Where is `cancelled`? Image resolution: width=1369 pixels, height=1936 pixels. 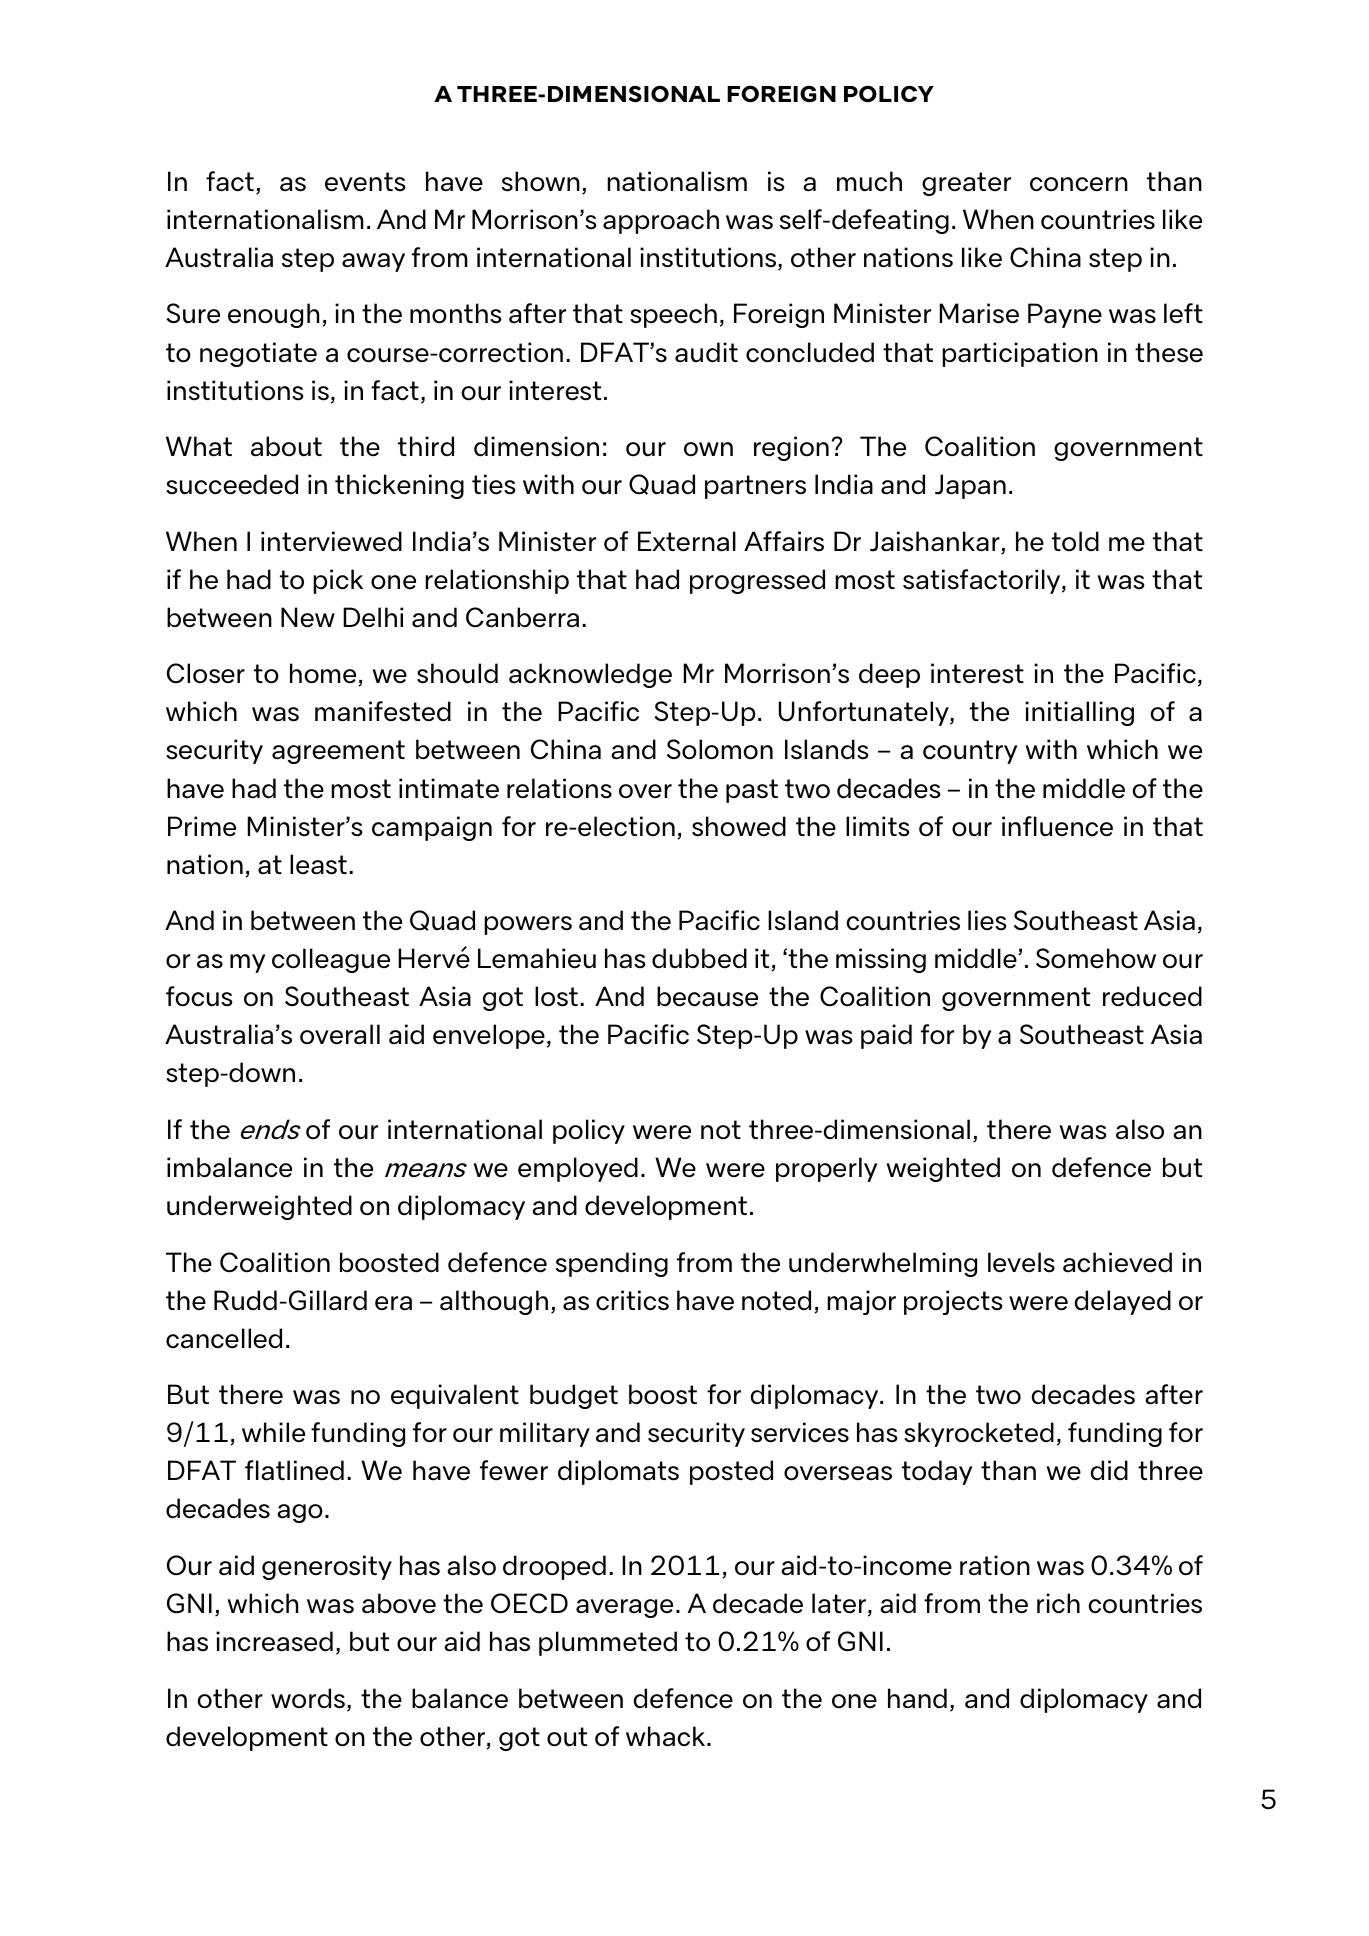 cancelled is located at coordinates (224, 1338).
